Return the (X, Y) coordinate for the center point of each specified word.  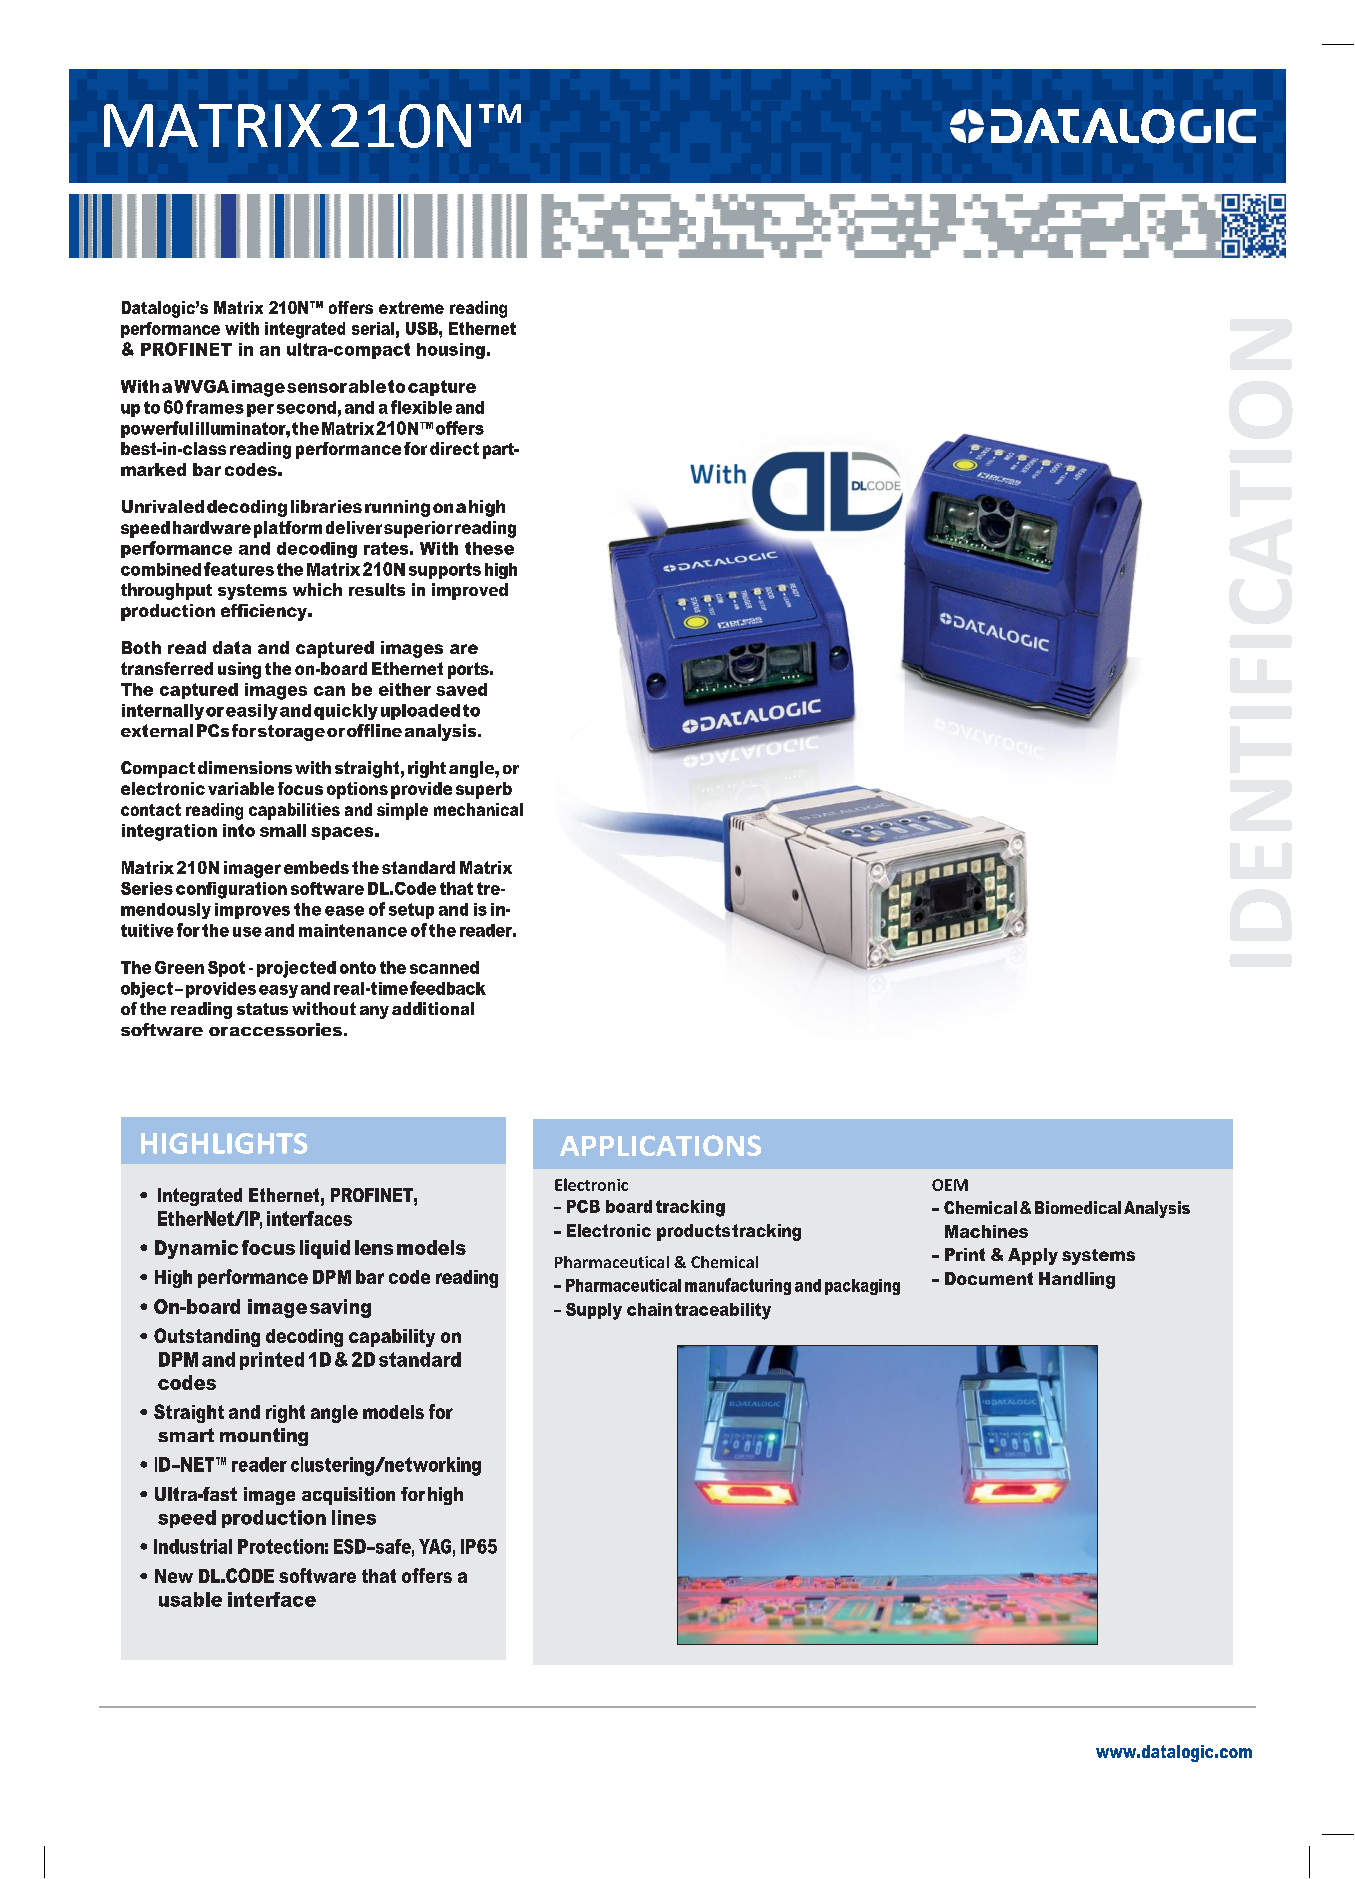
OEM (950, 1185)
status (262, 1009)
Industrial (193, 1546)
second (306, 407)
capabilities (294, 811)
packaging (862, 1287)
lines (354, 1517)
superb (484, 790)
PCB (583, 1206)
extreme (411, 307)
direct (454, 448)
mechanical (478, 809)
